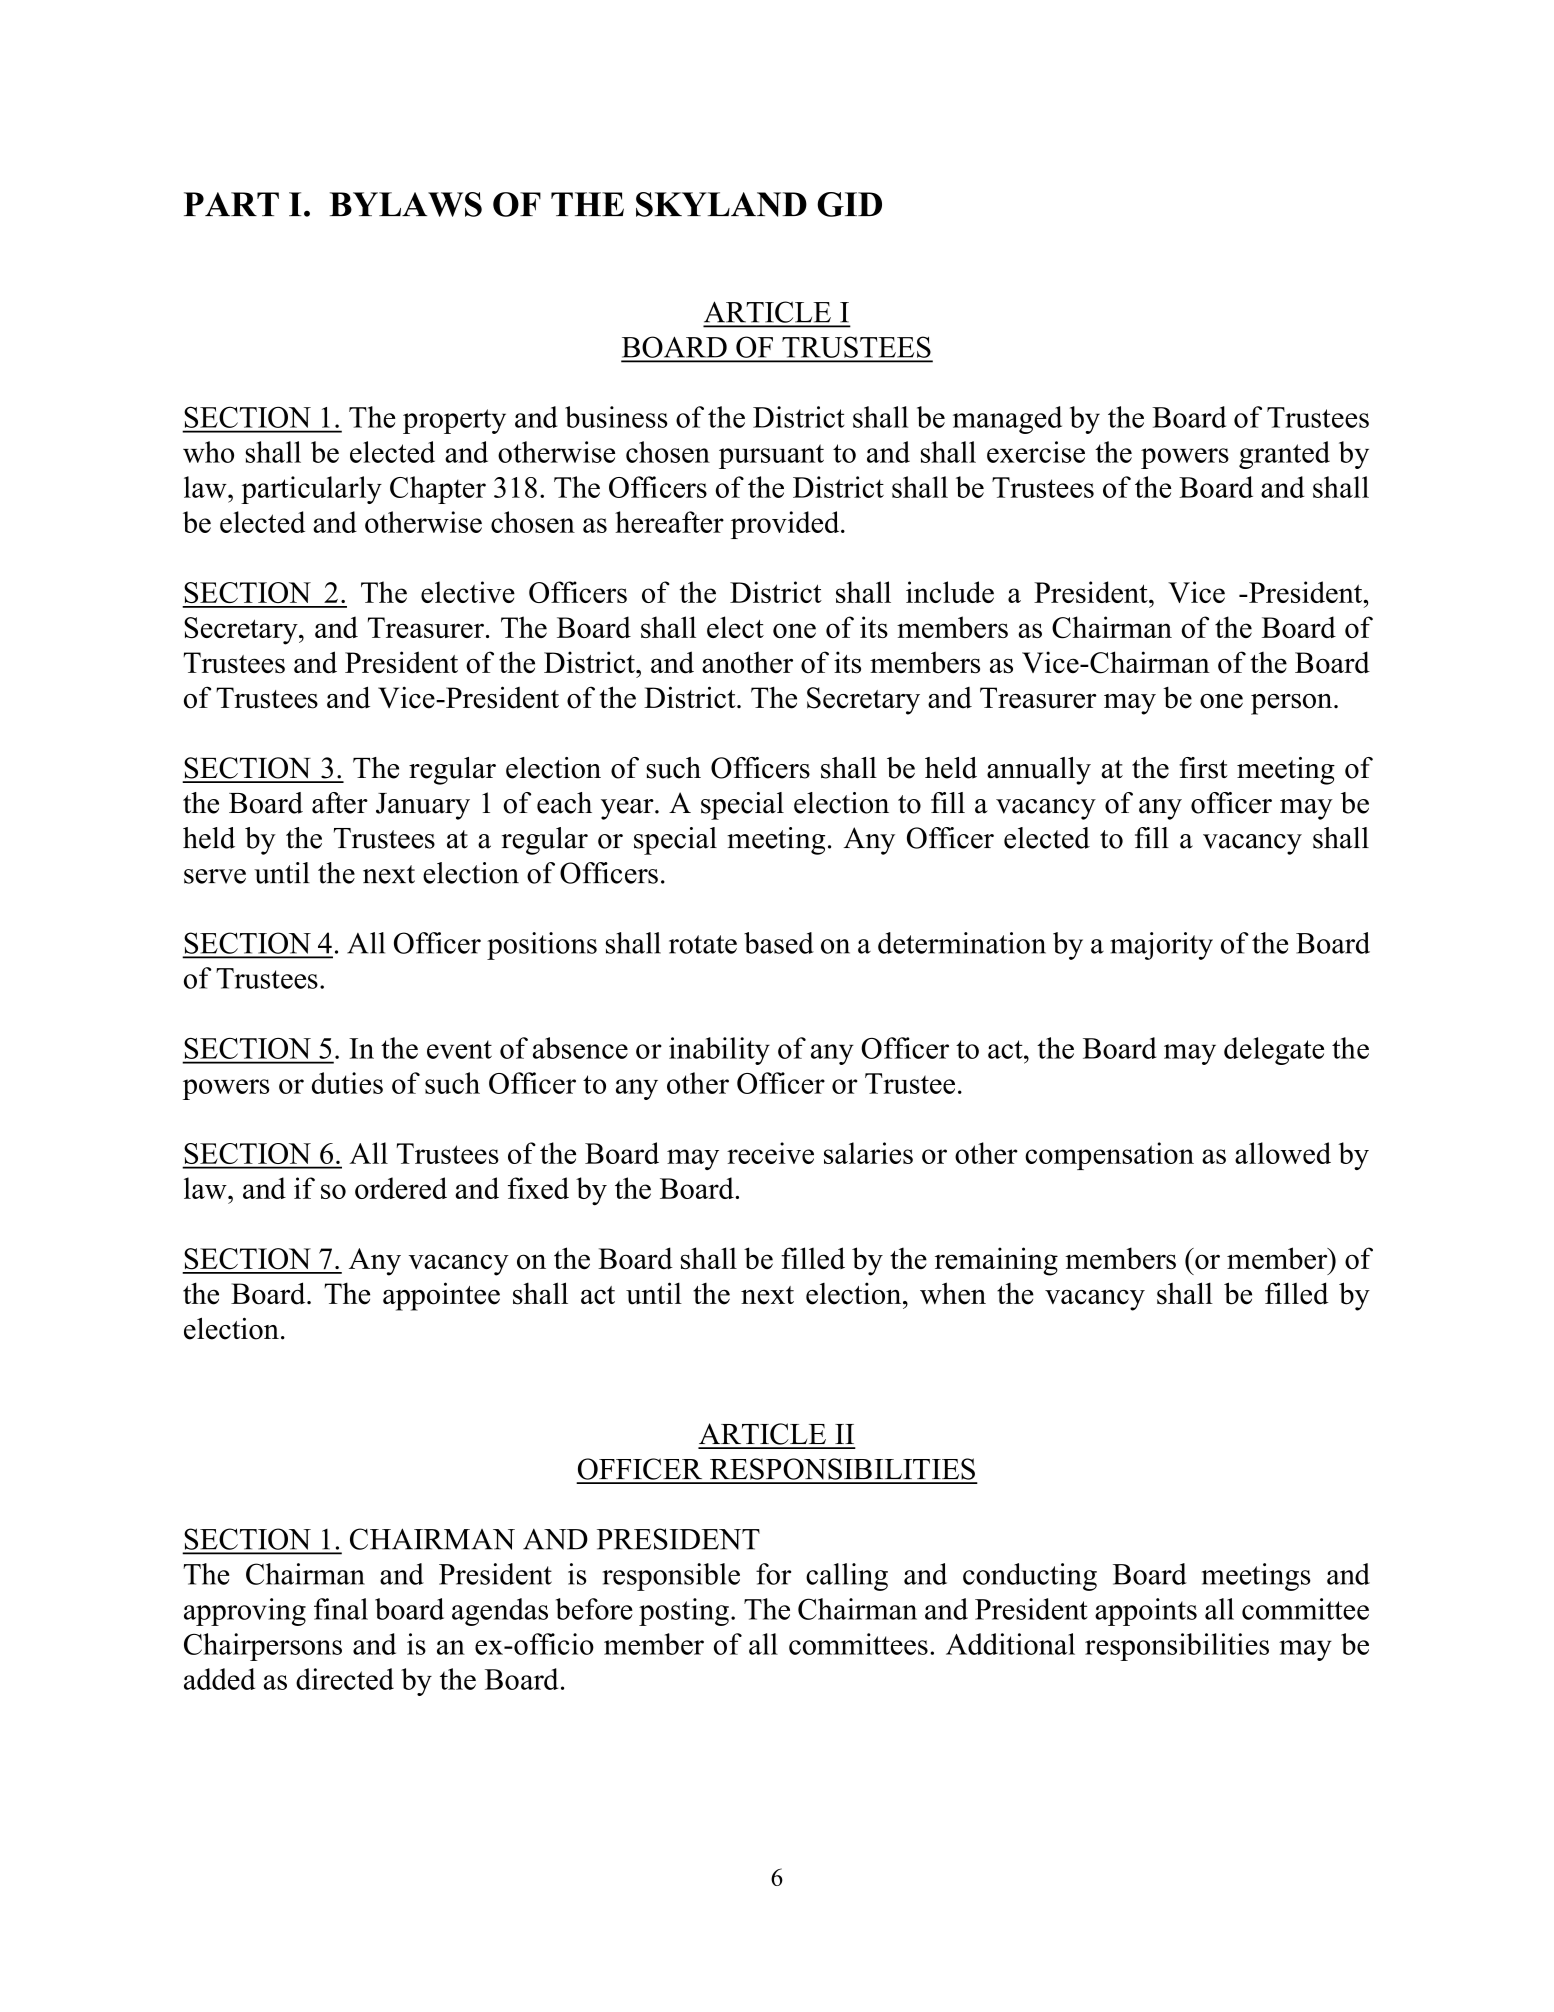 This image has width=1554, height=2012. Describe the element at coordinates (215, 876) in the image. I see `serve` at that location.
